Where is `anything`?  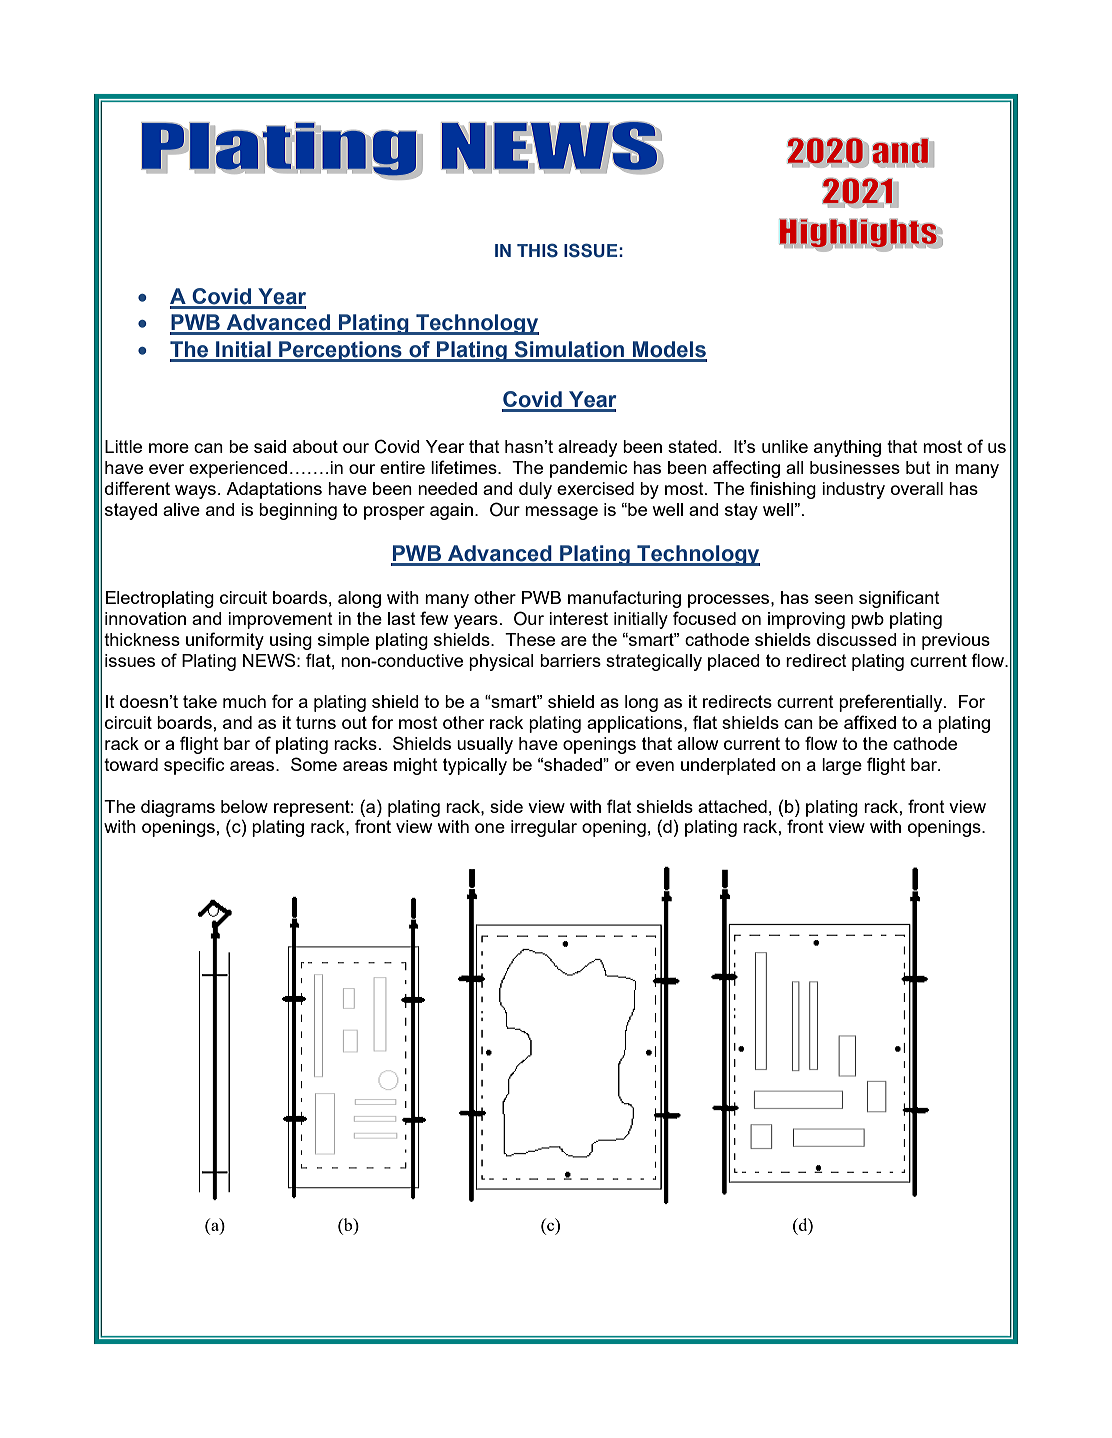 anything is located at coordinates (847, 448).
